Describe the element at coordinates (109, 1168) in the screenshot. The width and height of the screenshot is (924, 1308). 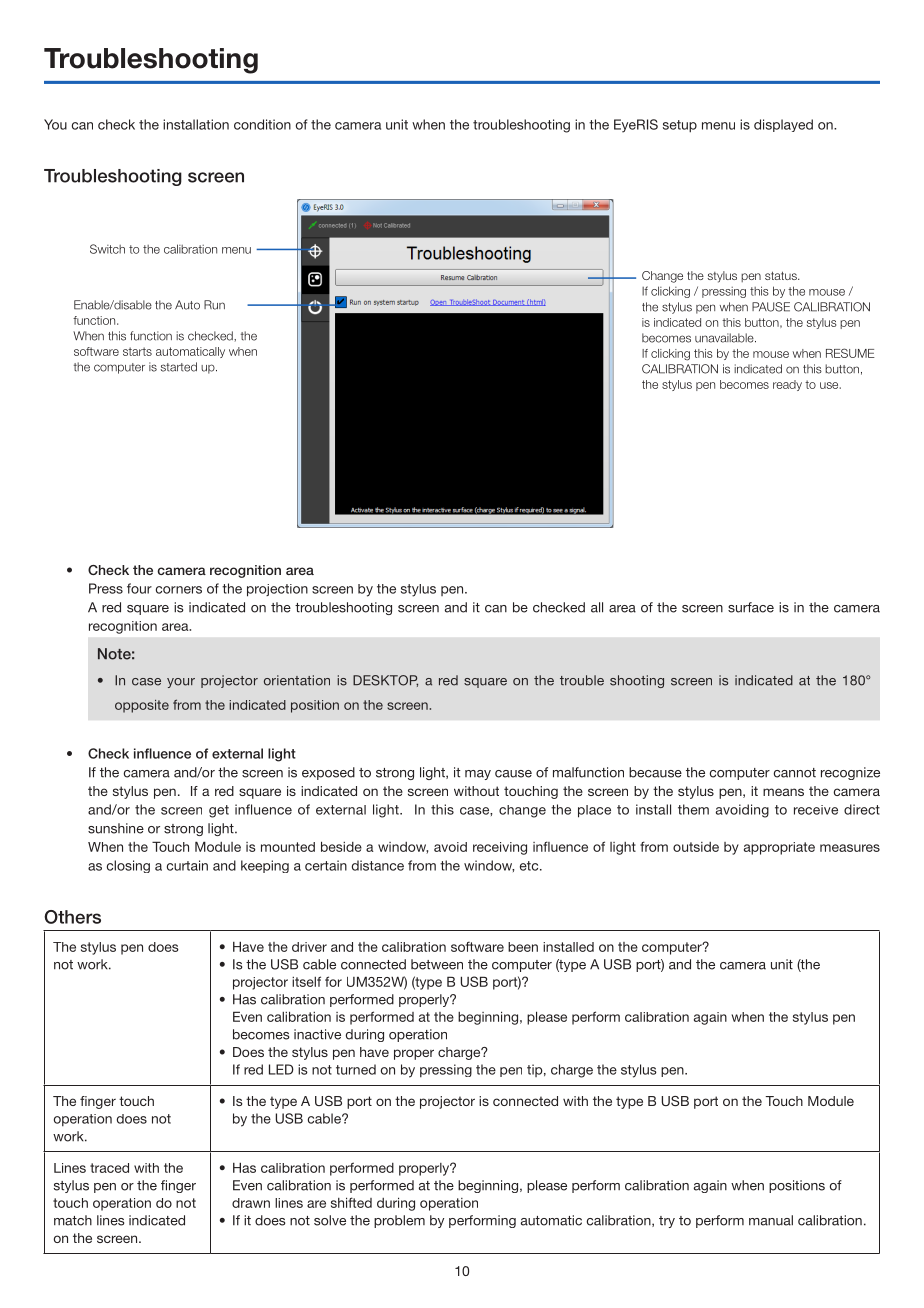
I see `traced` at that location.
